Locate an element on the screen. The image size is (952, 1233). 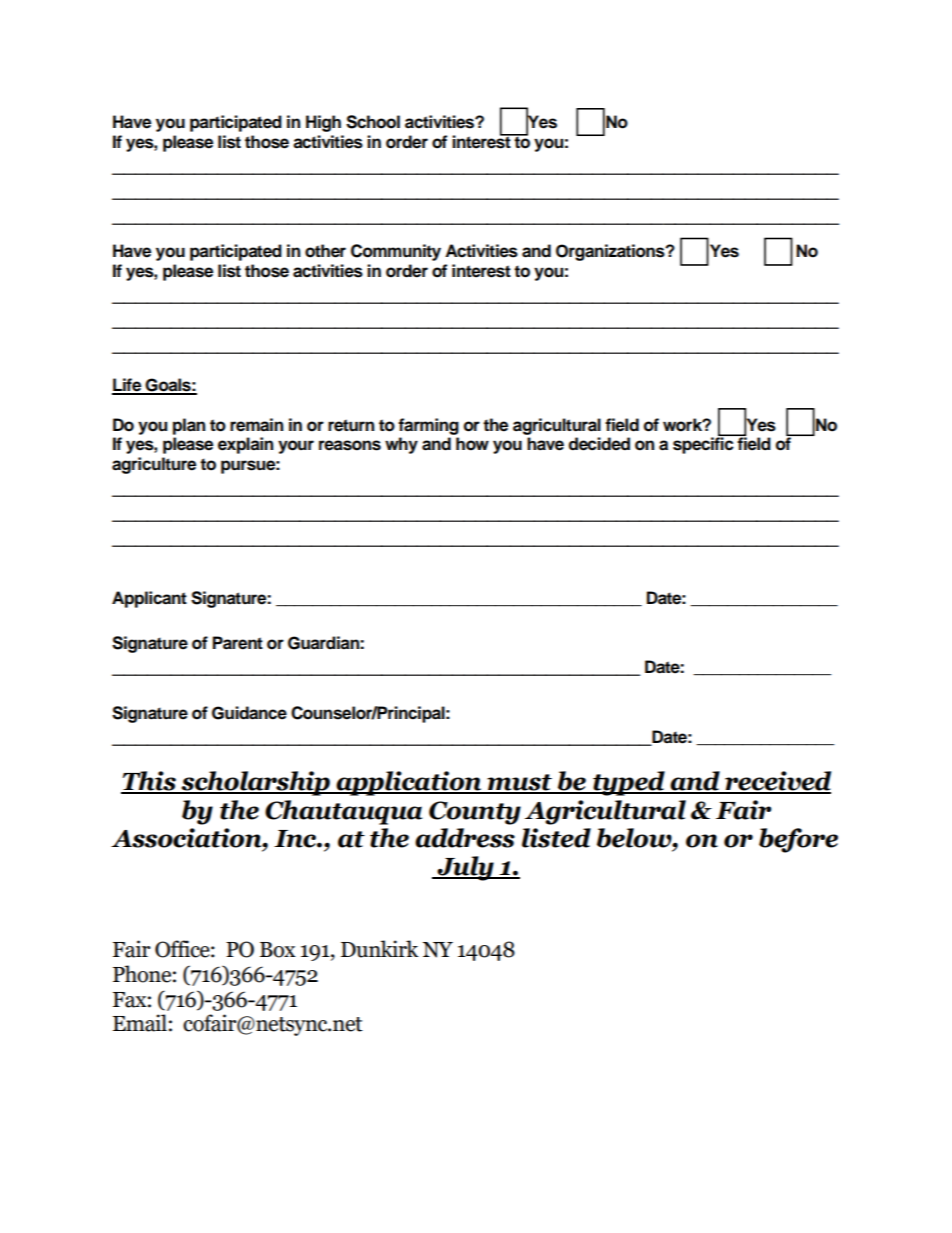
Dunkirk is located at coordinates (380, 949).
